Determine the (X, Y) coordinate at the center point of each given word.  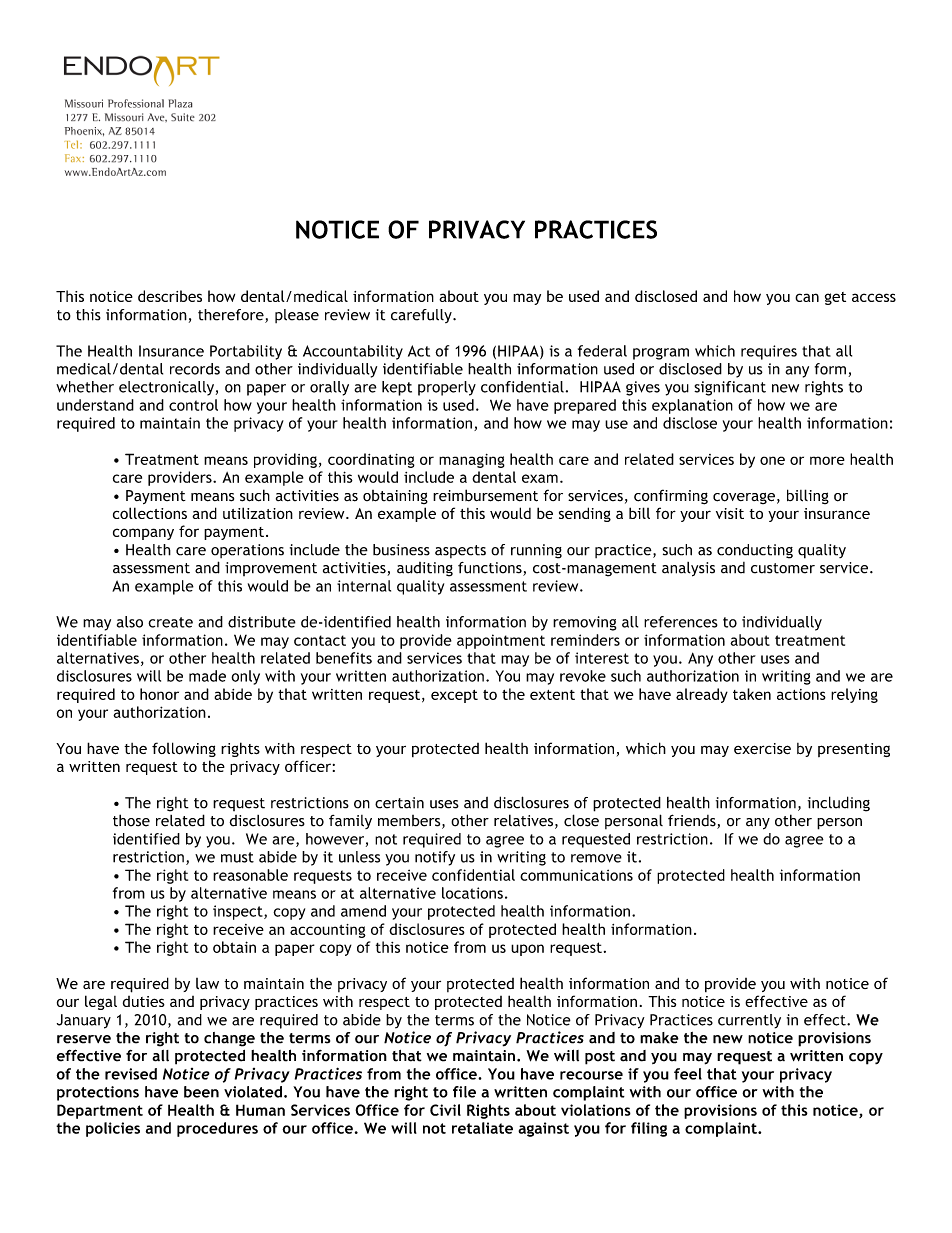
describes (170, 296)
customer (783, 568)
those (131, 820)
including (839, 804)
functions (491, 569)
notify (435, 858)
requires (769, 352)
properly (447, 388)
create (170, 622)
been (201, 1092)
